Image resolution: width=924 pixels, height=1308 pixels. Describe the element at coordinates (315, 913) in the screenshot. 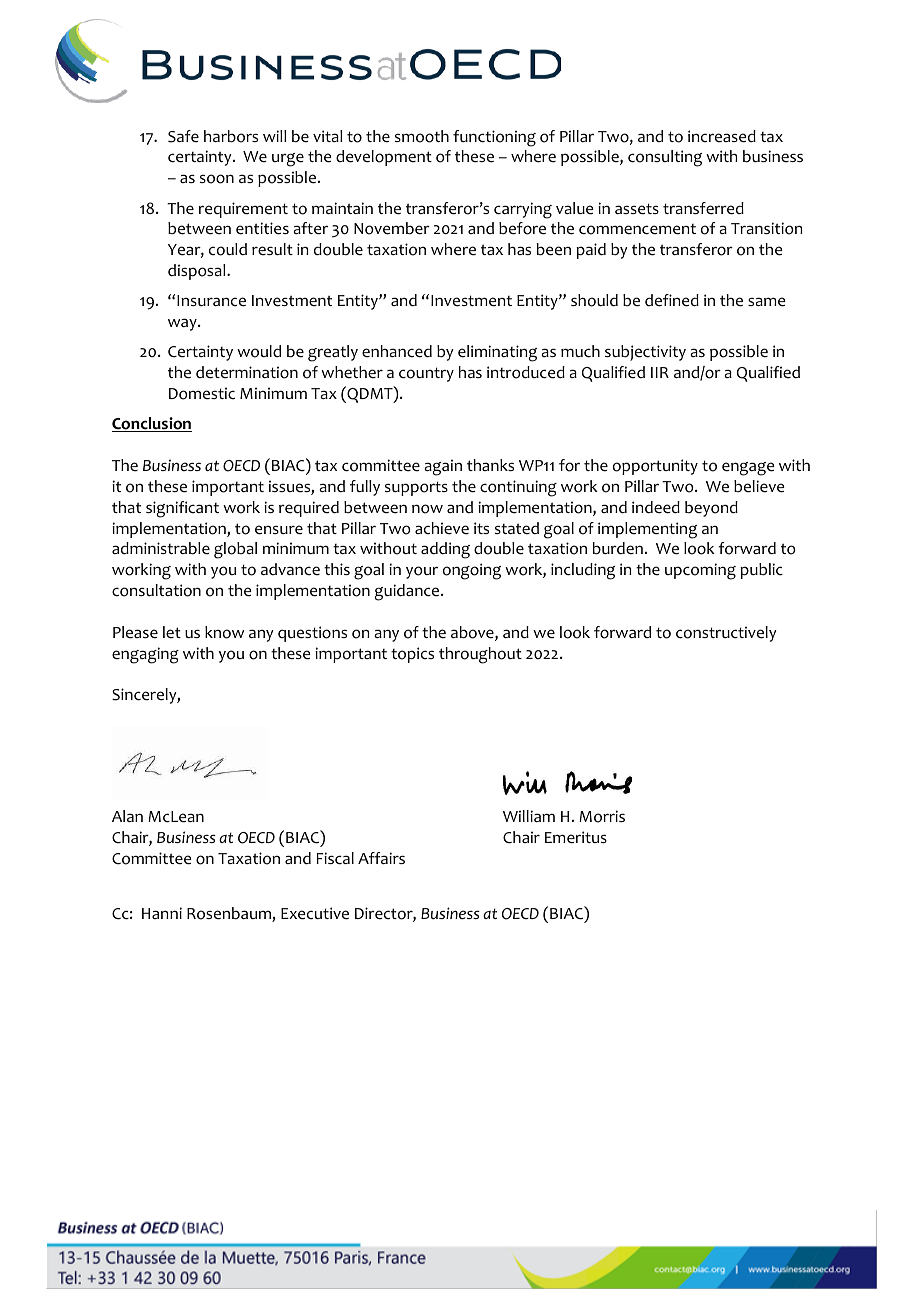

I see `Executive` at that location.
